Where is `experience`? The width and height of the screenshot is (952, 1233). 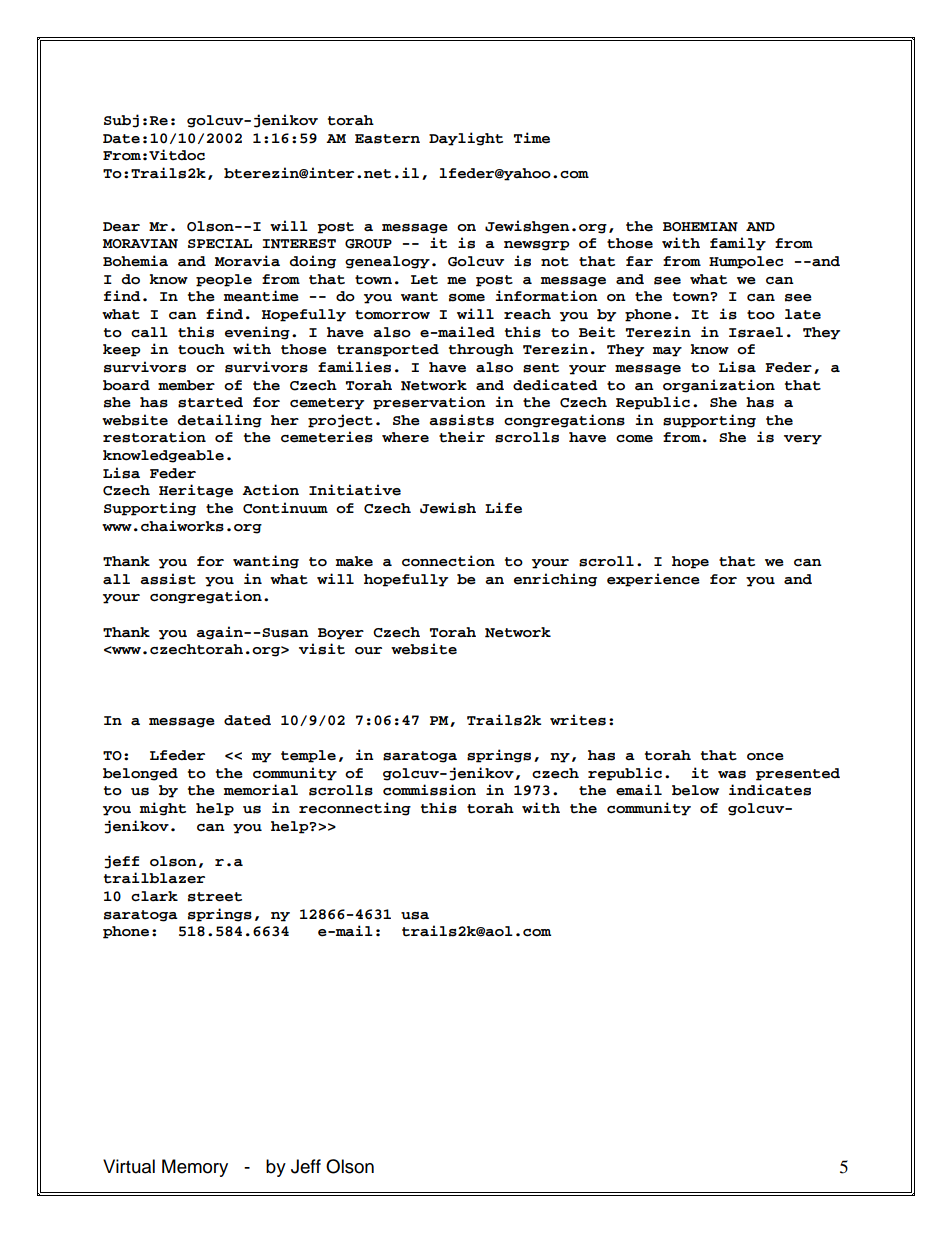
experience is located at coordinates (653, 580).
